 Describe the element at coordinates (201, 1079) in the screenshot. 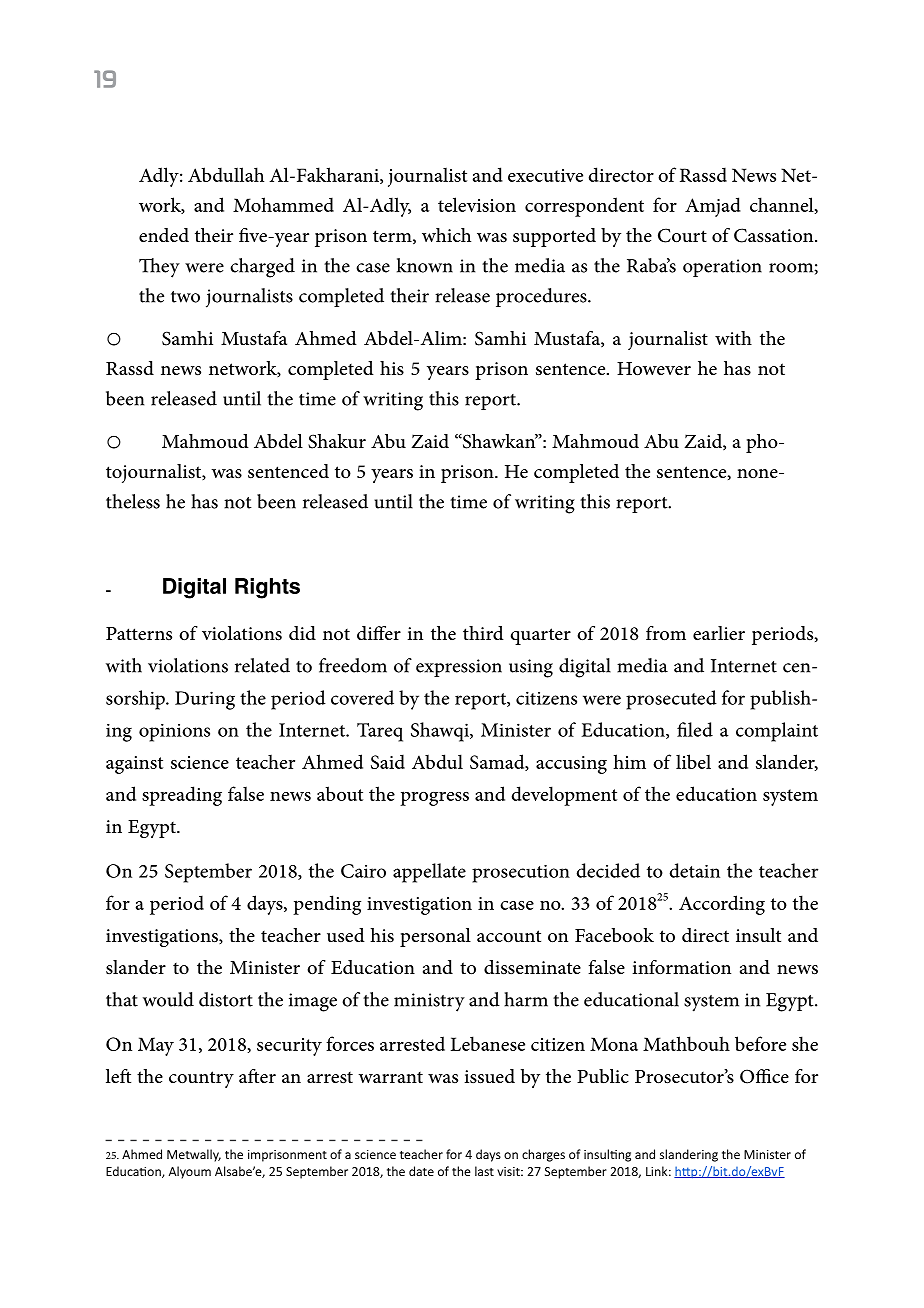

I see `country` at that location.
